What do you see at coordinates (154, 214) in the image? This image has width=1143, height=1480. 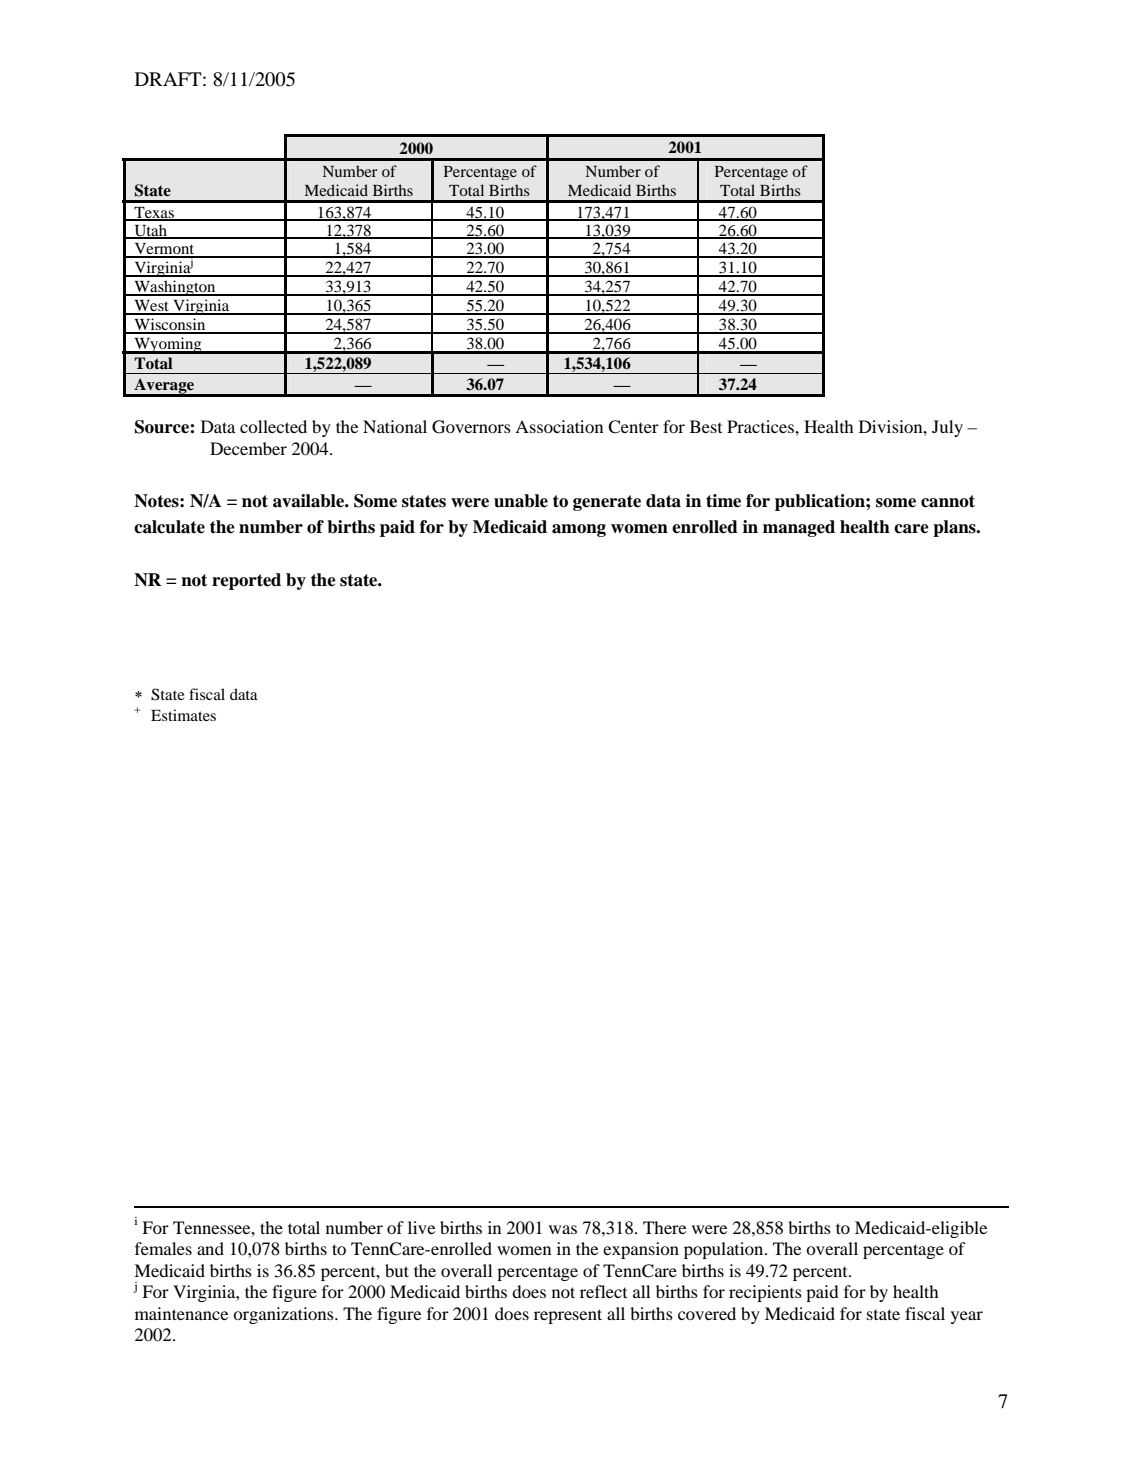 I see `Texas` at bounding box center [154, 214].
